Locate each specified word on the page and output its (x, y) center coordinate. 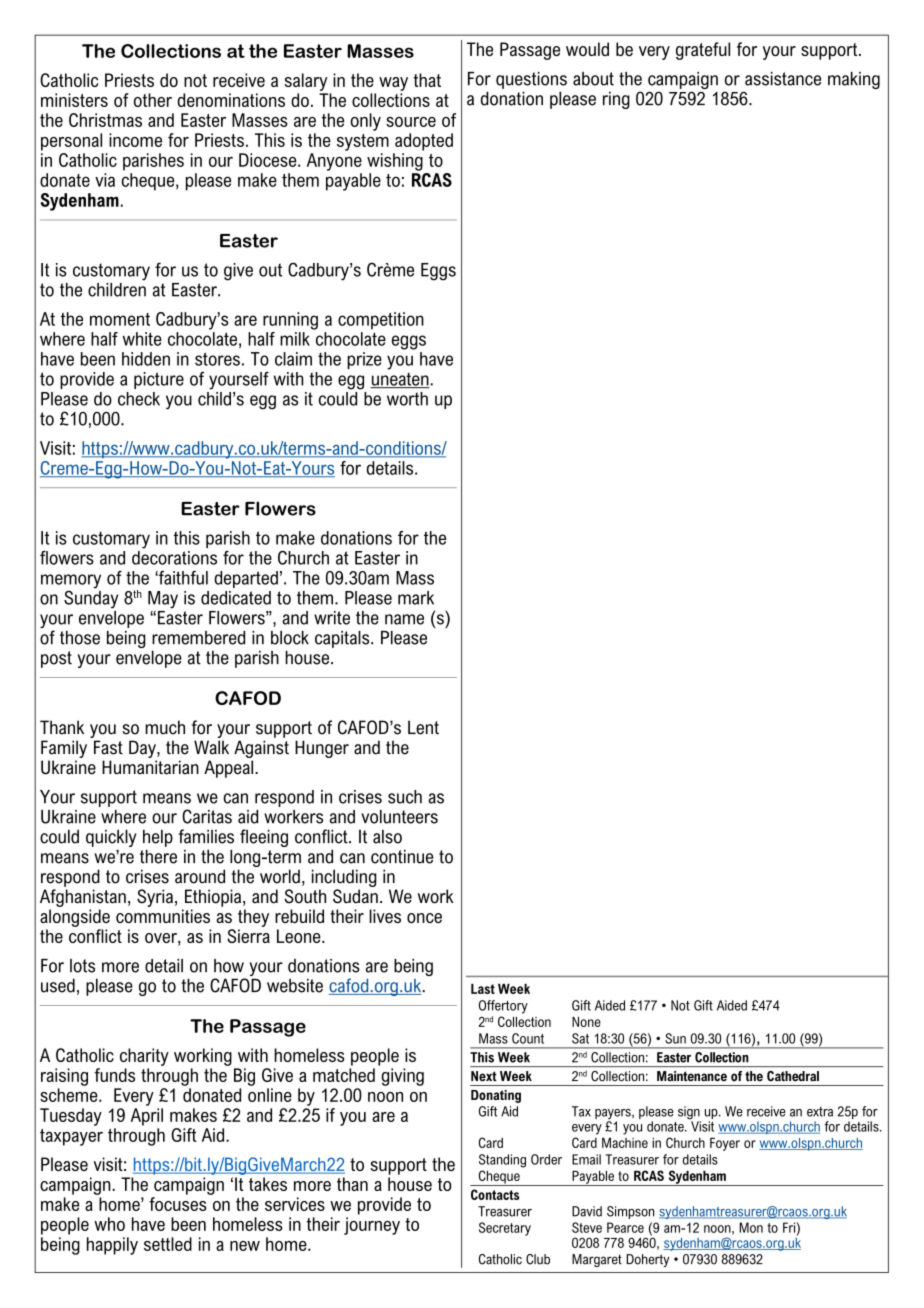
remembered (198, 638)
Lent (423, 727)
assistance (783, 79)
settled (168, 1244)
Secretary (505, 1229)
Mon (751, 1227)
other (153, 100)
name (404, 619)
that (427, 80)
